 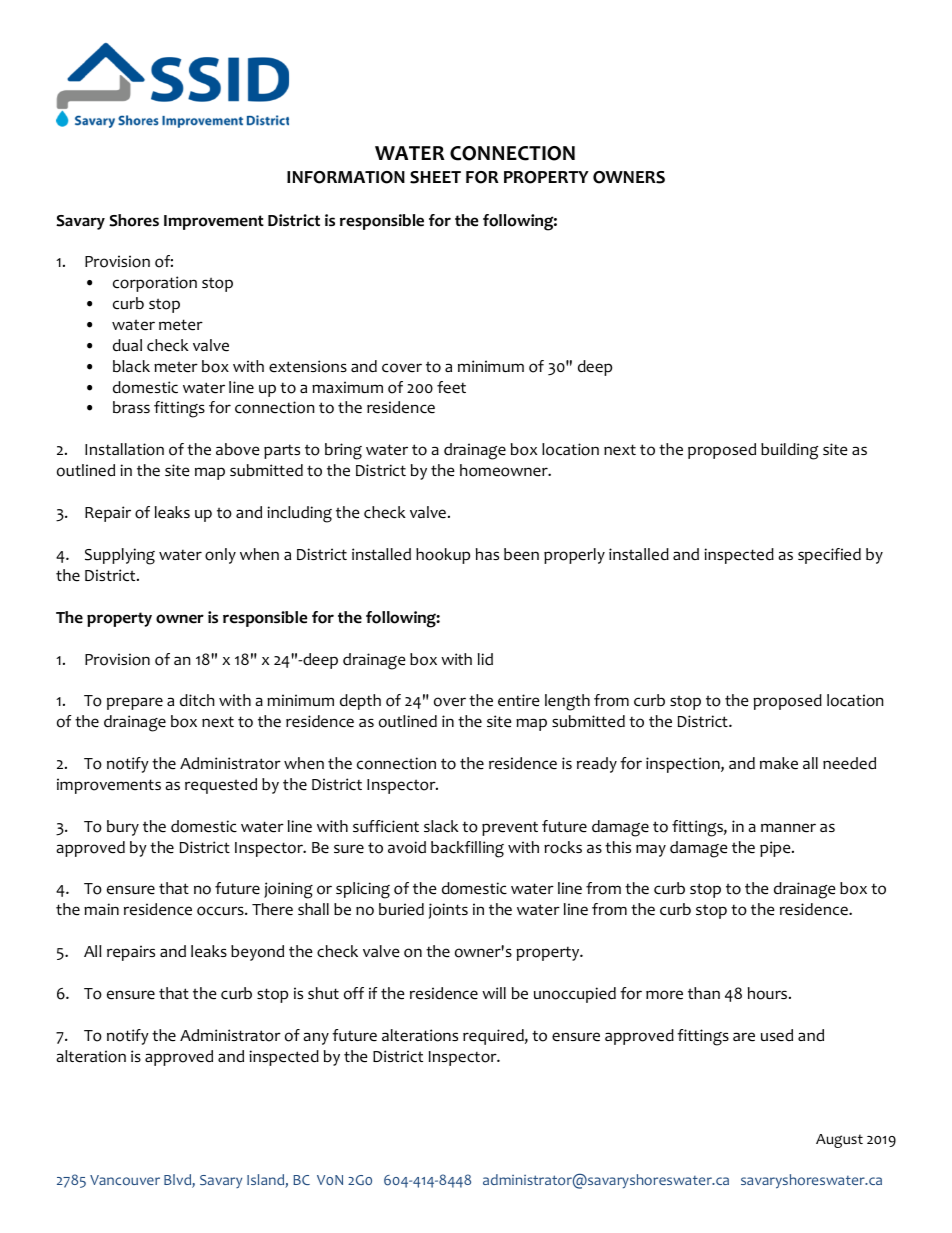 What do you see at coordinates (487, 554) in the screenshot?
I see `has` at bounding box center [487, 554].
